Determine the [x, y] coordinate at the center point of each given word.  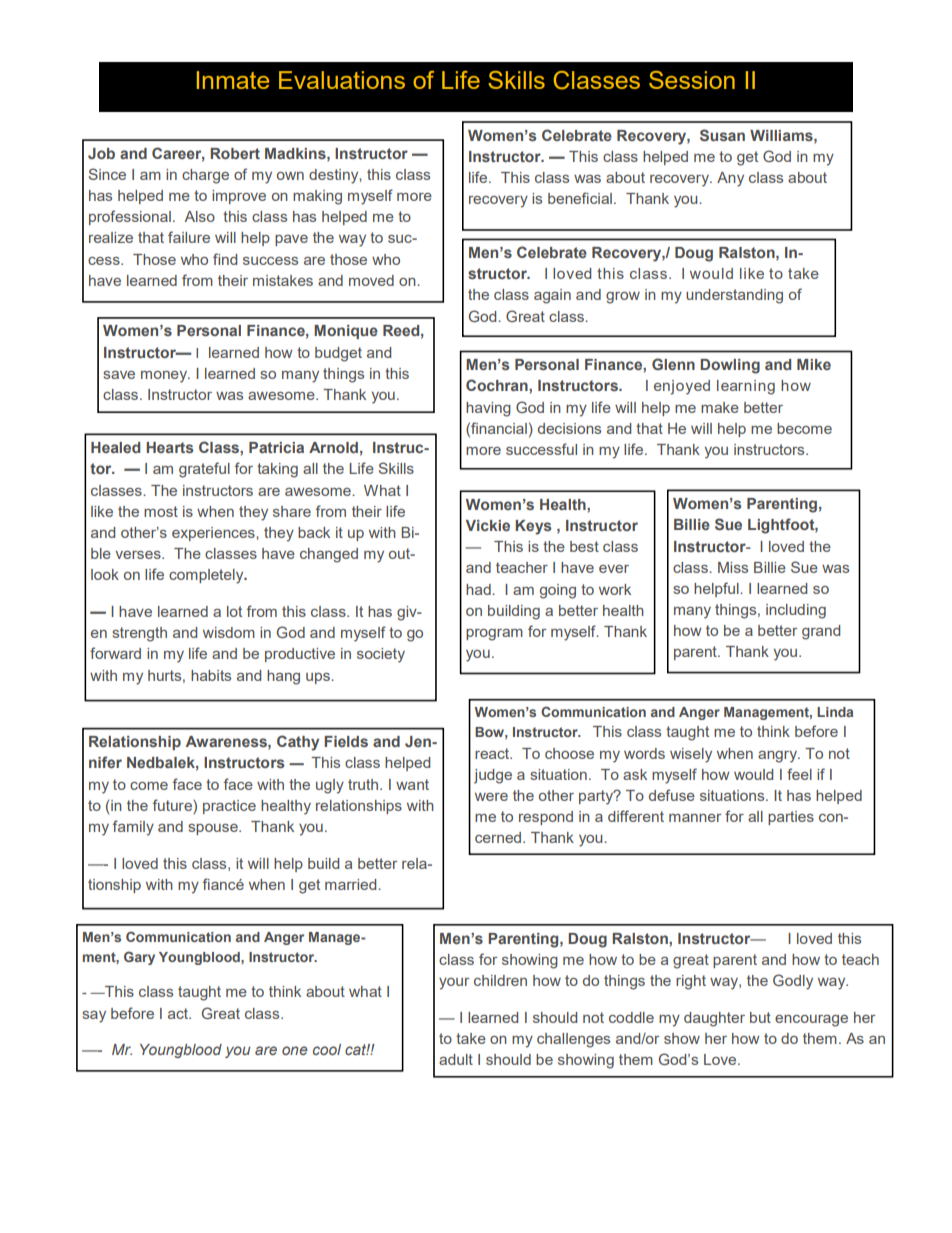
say [94, 1017]
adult [456, 1059]
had [479, 589]
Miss [733, 567]
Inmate [233, 80]
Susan [722, 135]
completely [207, 576]
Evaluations [342, 80]
